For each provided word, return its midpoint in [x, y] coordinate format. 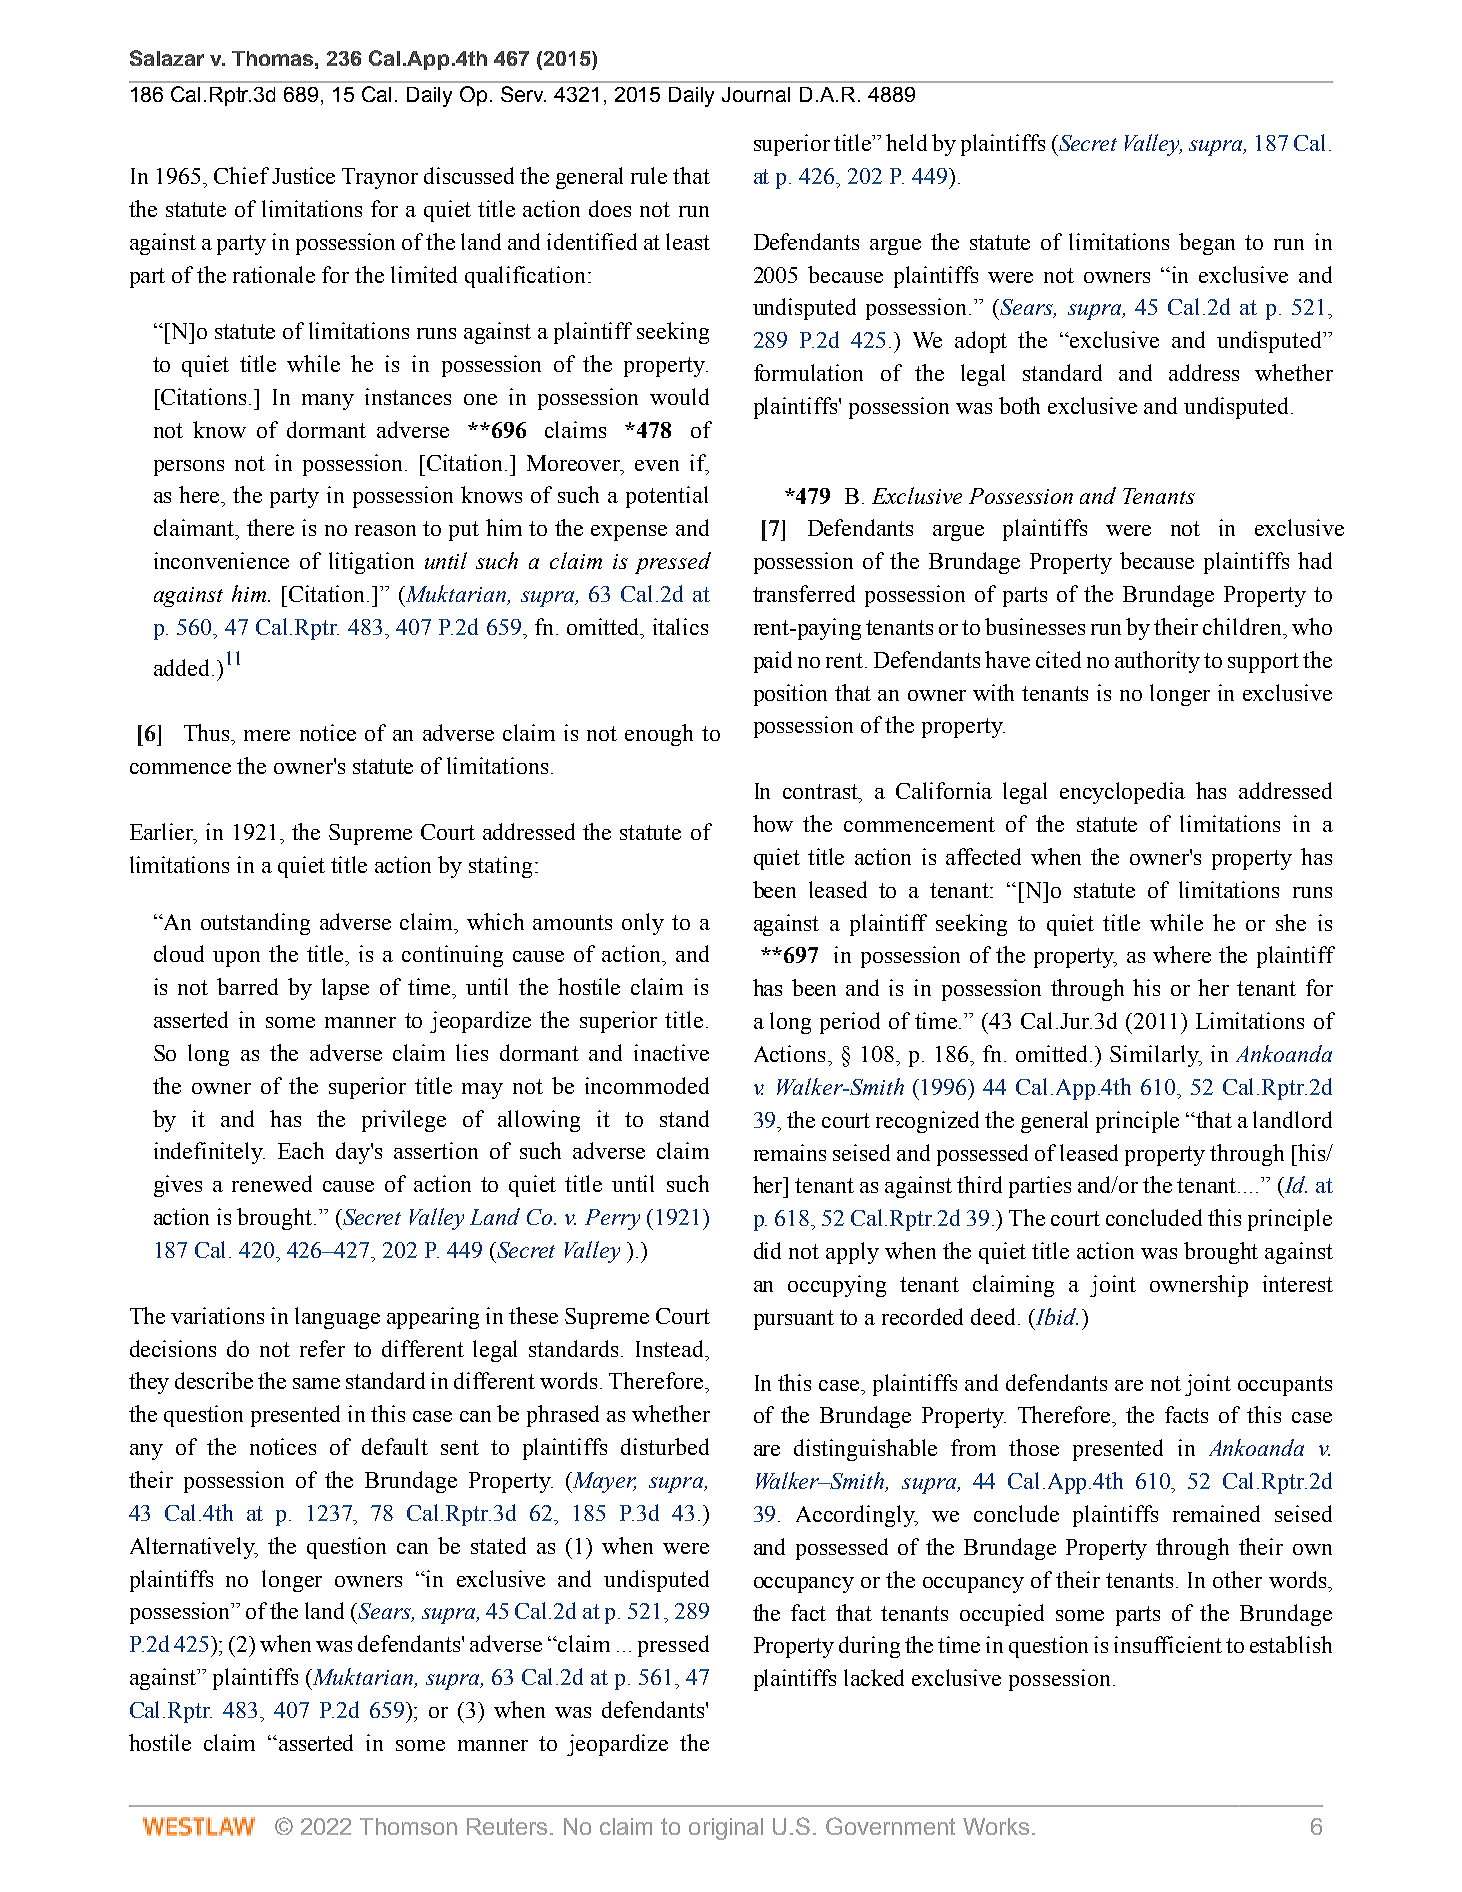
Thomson [408, 1826]
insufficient [1168, 1644]
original [726, 1829]
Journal [756, 94]
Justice [303, 175]
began [1207, 244]
